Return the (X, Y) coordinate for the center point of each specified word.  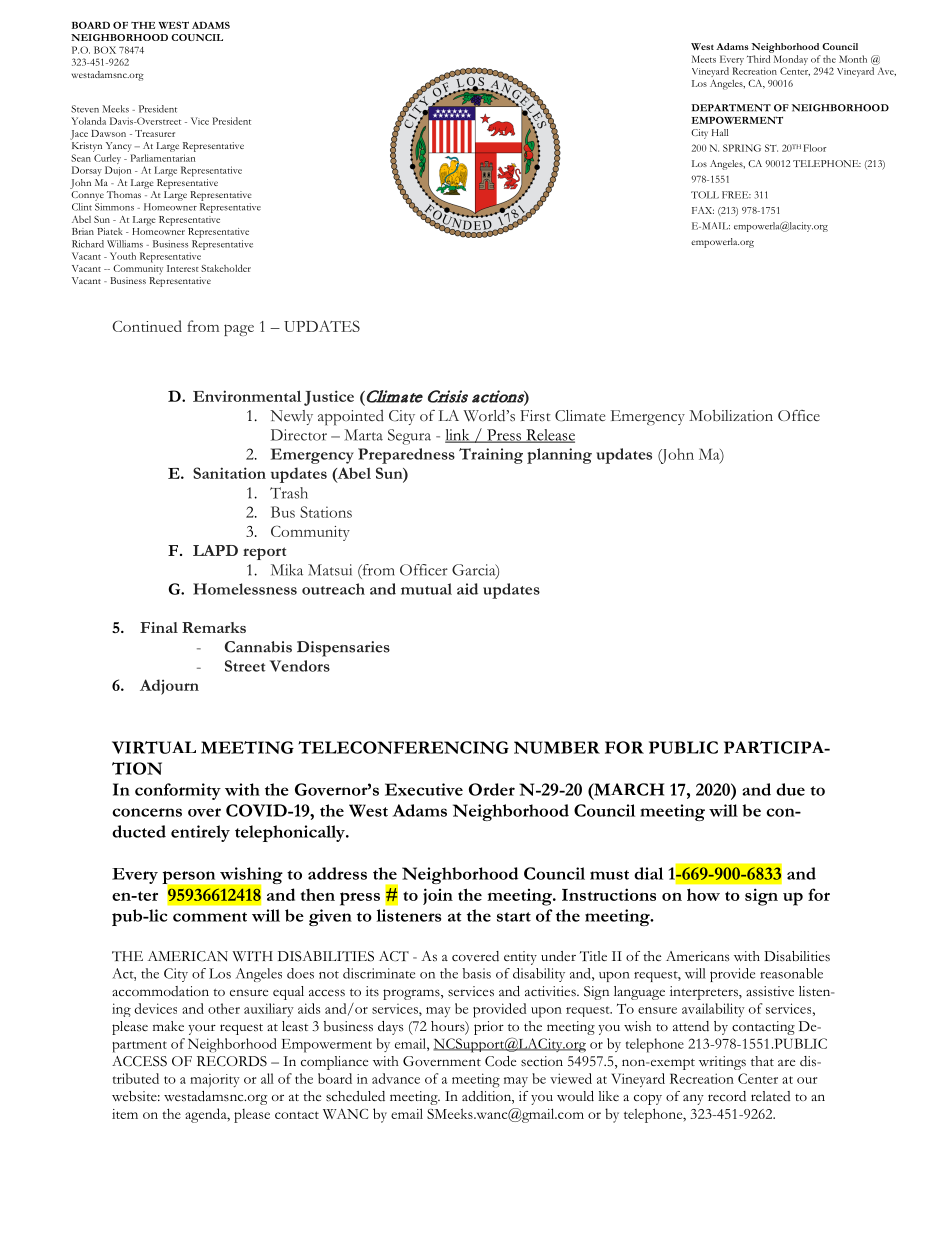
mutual (426, 589)
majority (215, 1080)
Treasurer (155, 133)
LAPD (215, 550)
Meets (704, 59)
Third (758, 59)
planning (559, 456)
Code (500, 1061)
